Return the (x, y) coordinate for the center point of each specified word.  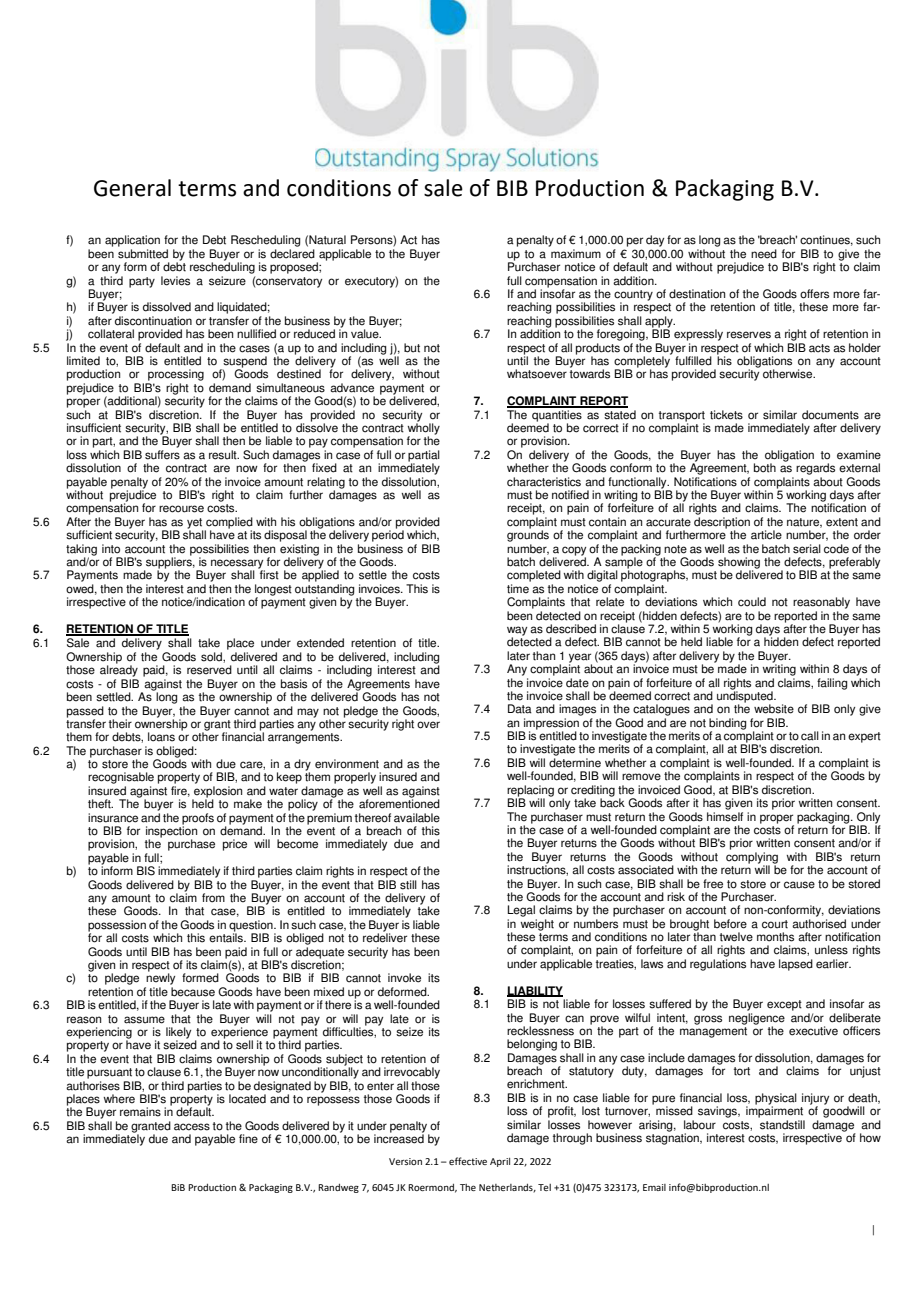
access (192, 1127)
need (764, 254)
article (766, 535)
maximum (576, 254)
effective (468, 1161)
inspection (171, 832)
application (132, 241)
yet (195, 524)
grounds (528, 535)
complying (752, 859)
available (417, 818)
